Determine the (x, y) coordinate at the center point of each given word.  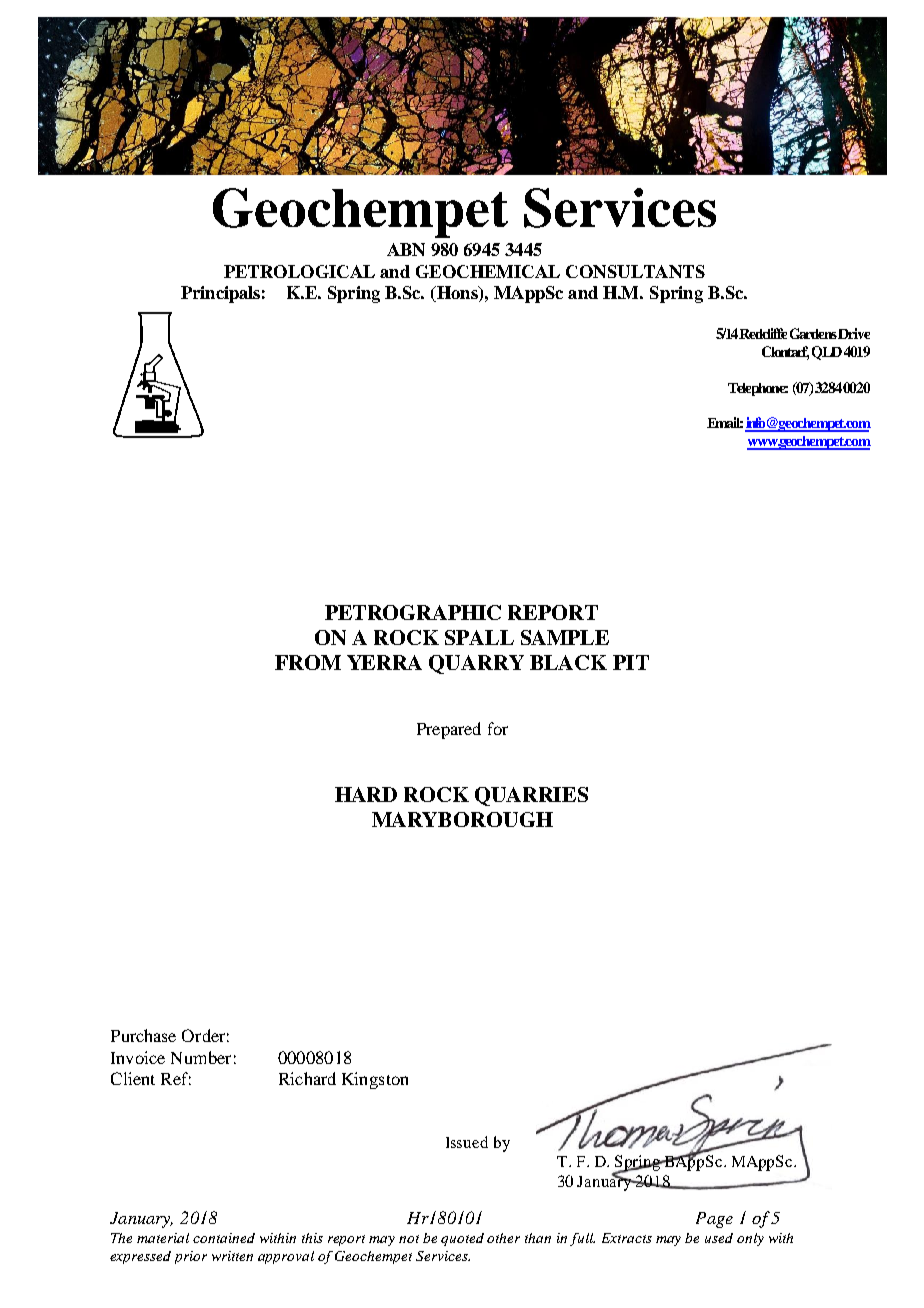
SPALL (479, 637)
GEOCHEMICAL (488, 271)
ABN (406, 249)
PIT (631, 662)
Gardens (814, 333)
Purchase (143, 1035)
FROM (308, 662)
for (498, 728)
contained (224, 1238)
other (503, 1238)
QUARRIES (531, 796)
